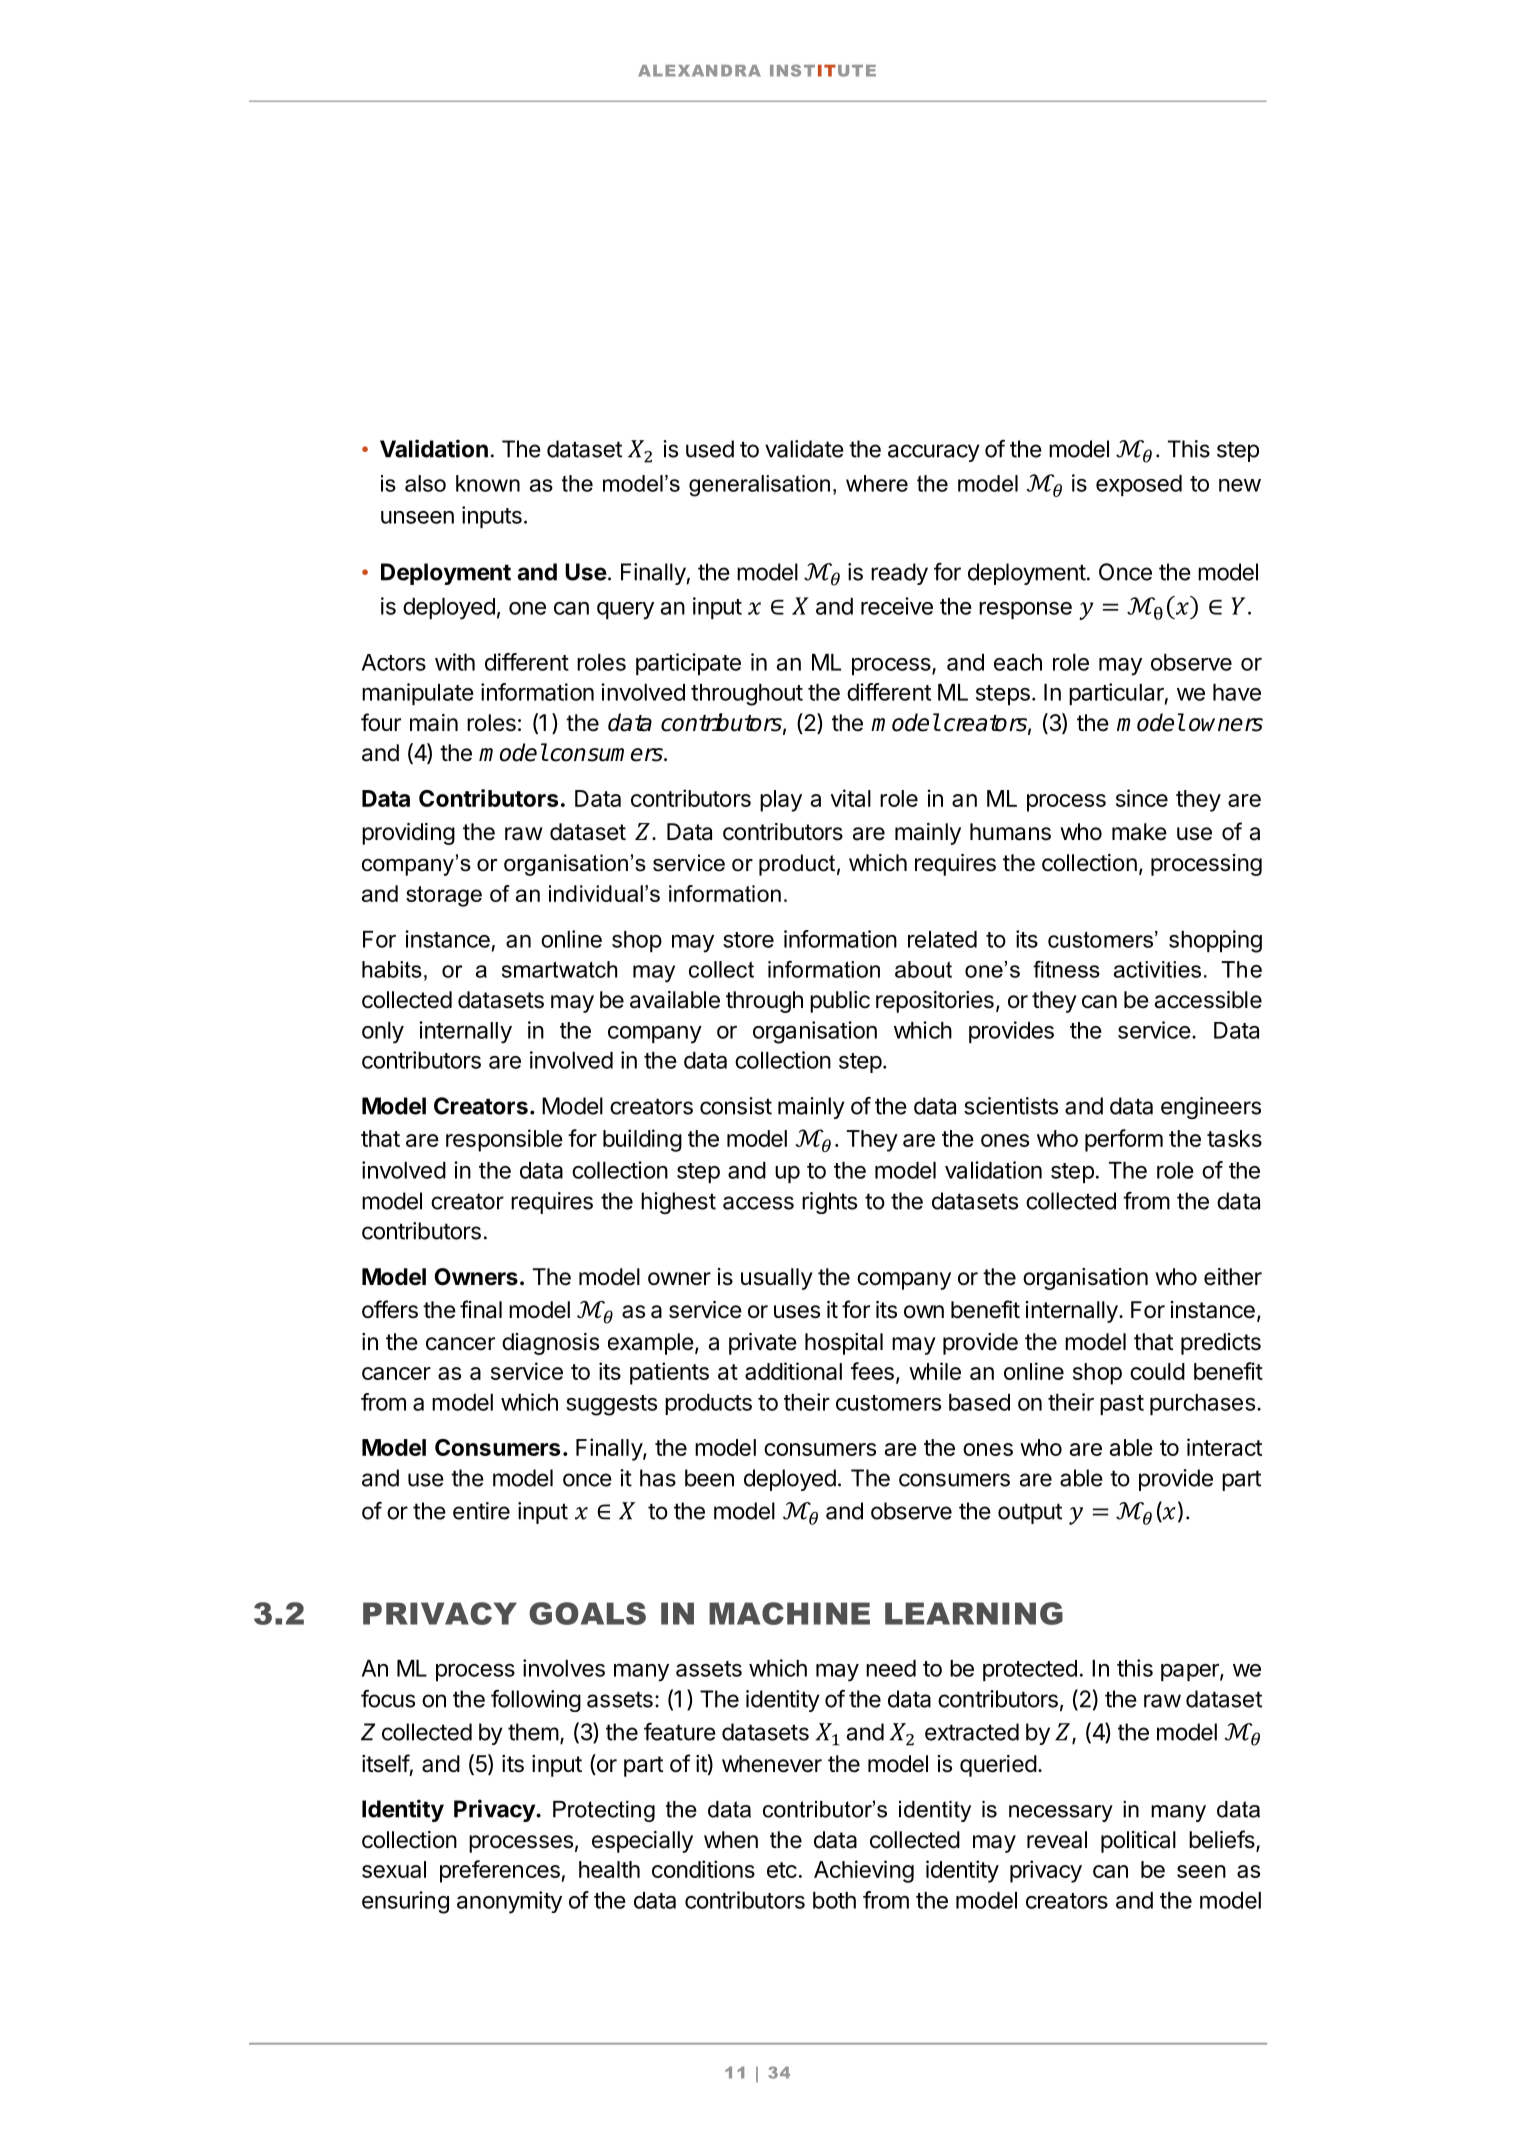 The height and width of the screenshot is (2144, 1515). I want to click on exposed, so click(1139, 485).
